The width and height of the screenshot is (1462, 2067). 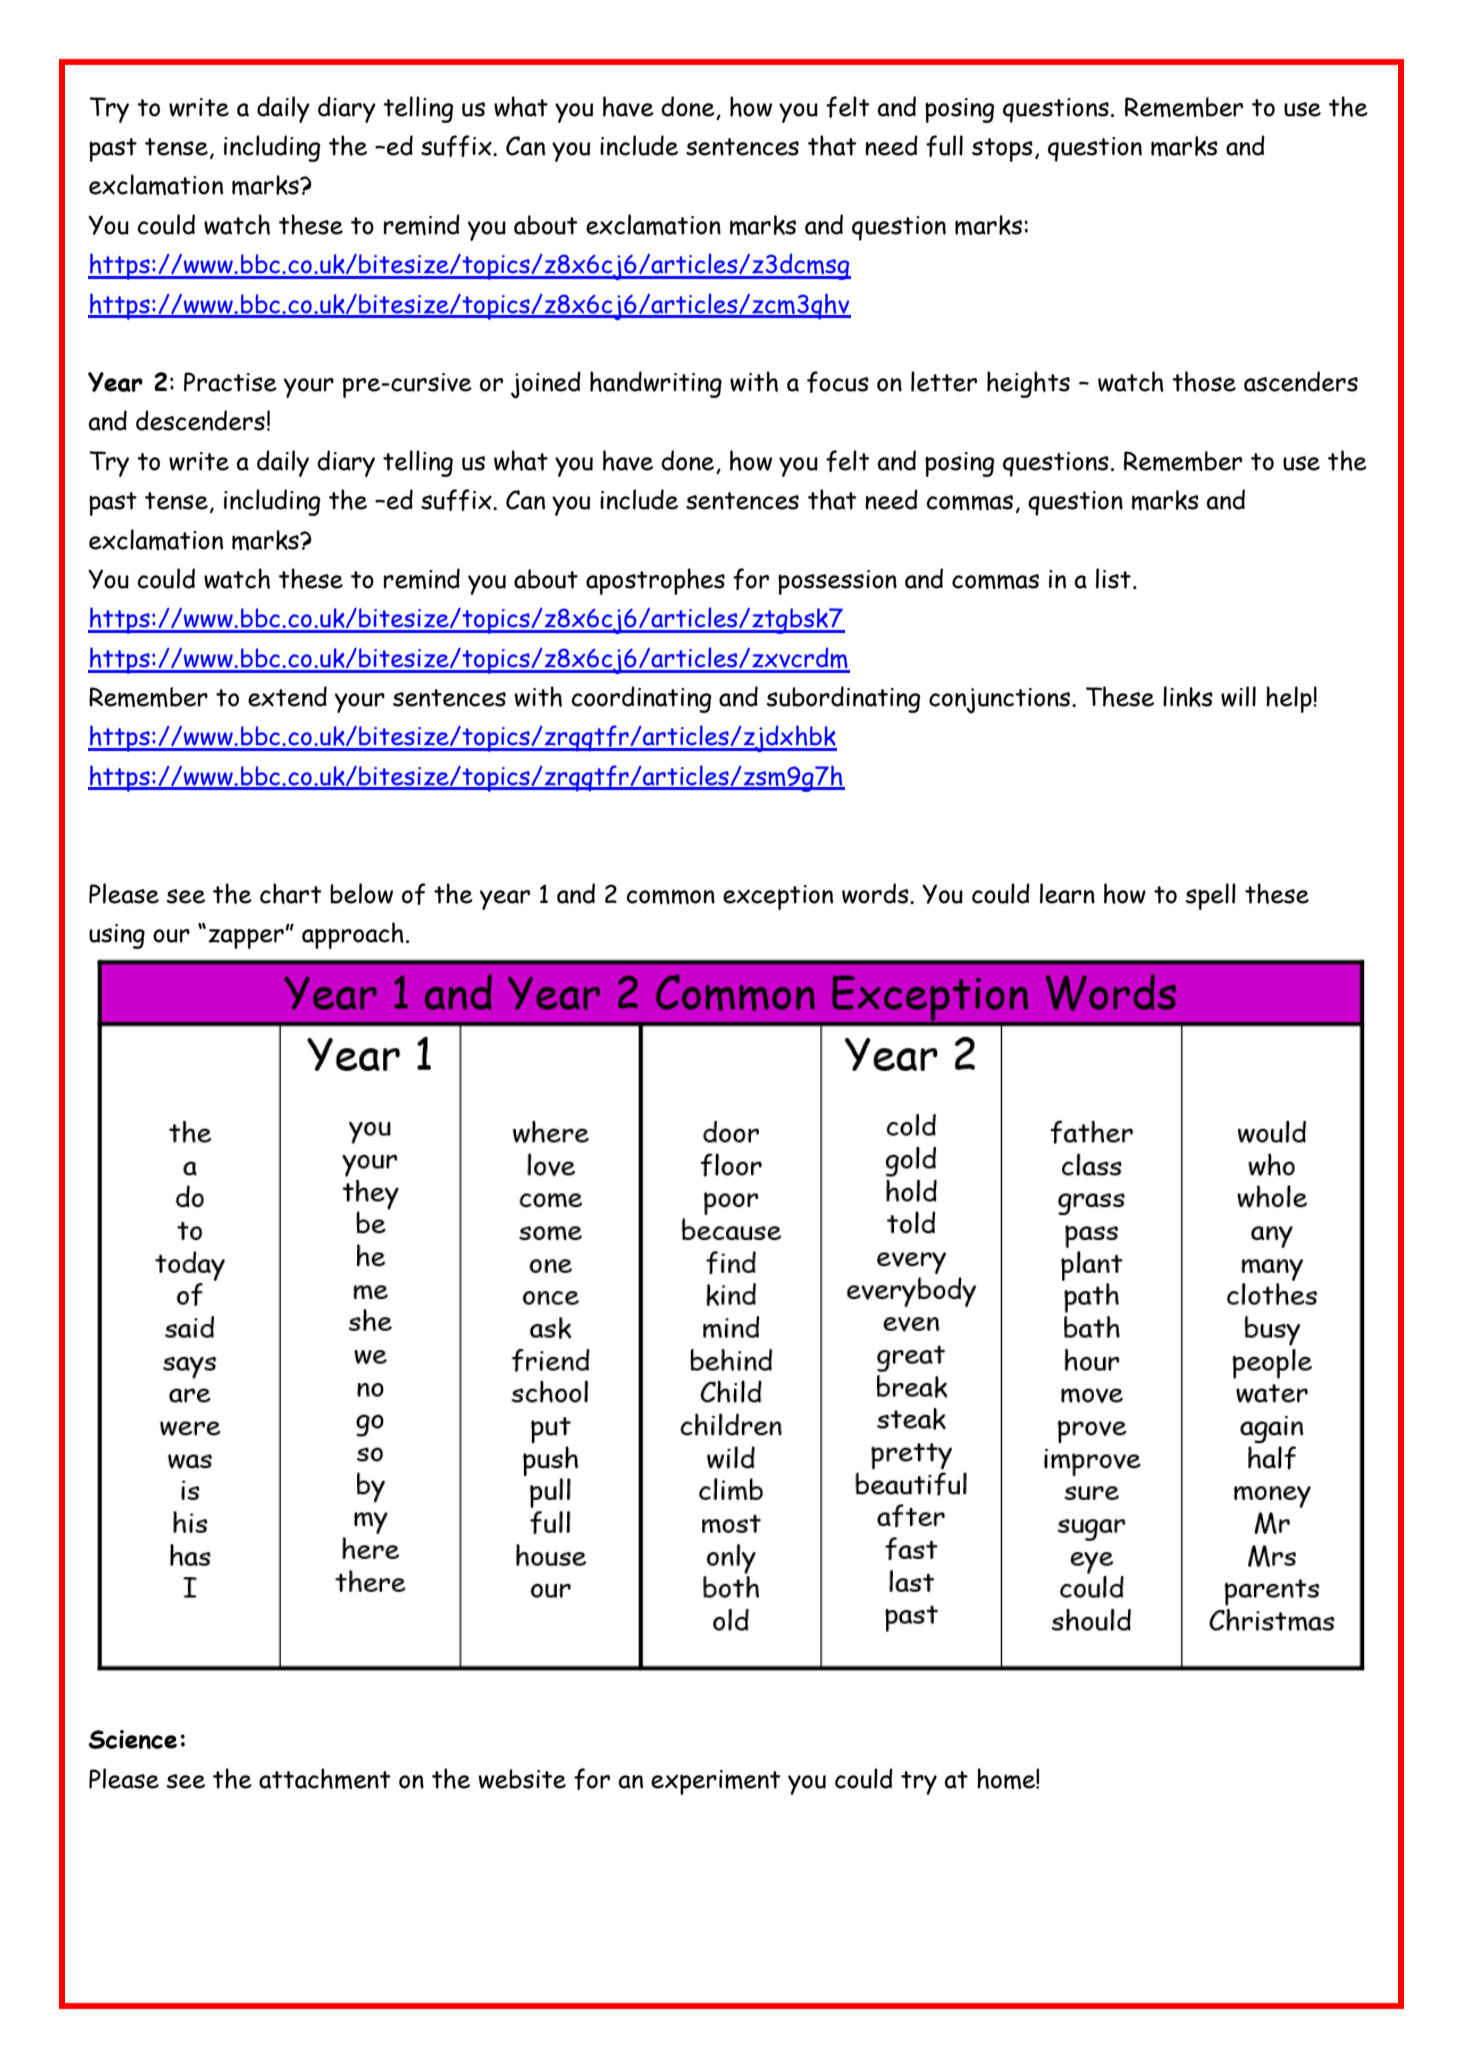 What do you see at coordinates (230, 382) in the screenshot?
I see `Practise` at bounding box center [230, 382].
